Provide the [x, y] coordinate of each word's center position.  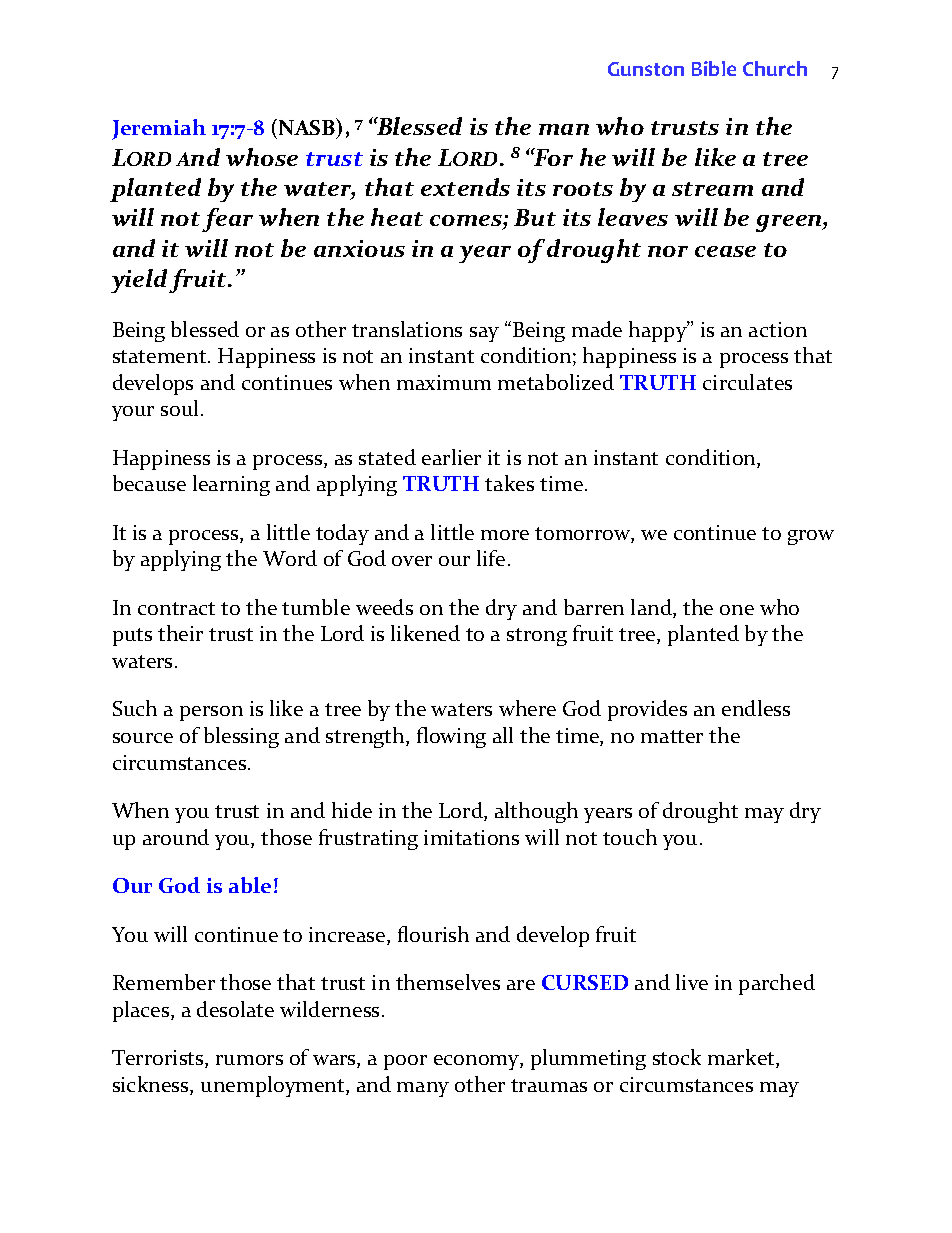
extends [465, 187]
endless [756, 708]
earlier [451, 457]
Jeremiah [159, 129]
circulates [747, 382]
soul [181, 408]
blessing [241, 737]
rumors [249, 1060]
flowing [451, 737]
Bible [714, 68]
